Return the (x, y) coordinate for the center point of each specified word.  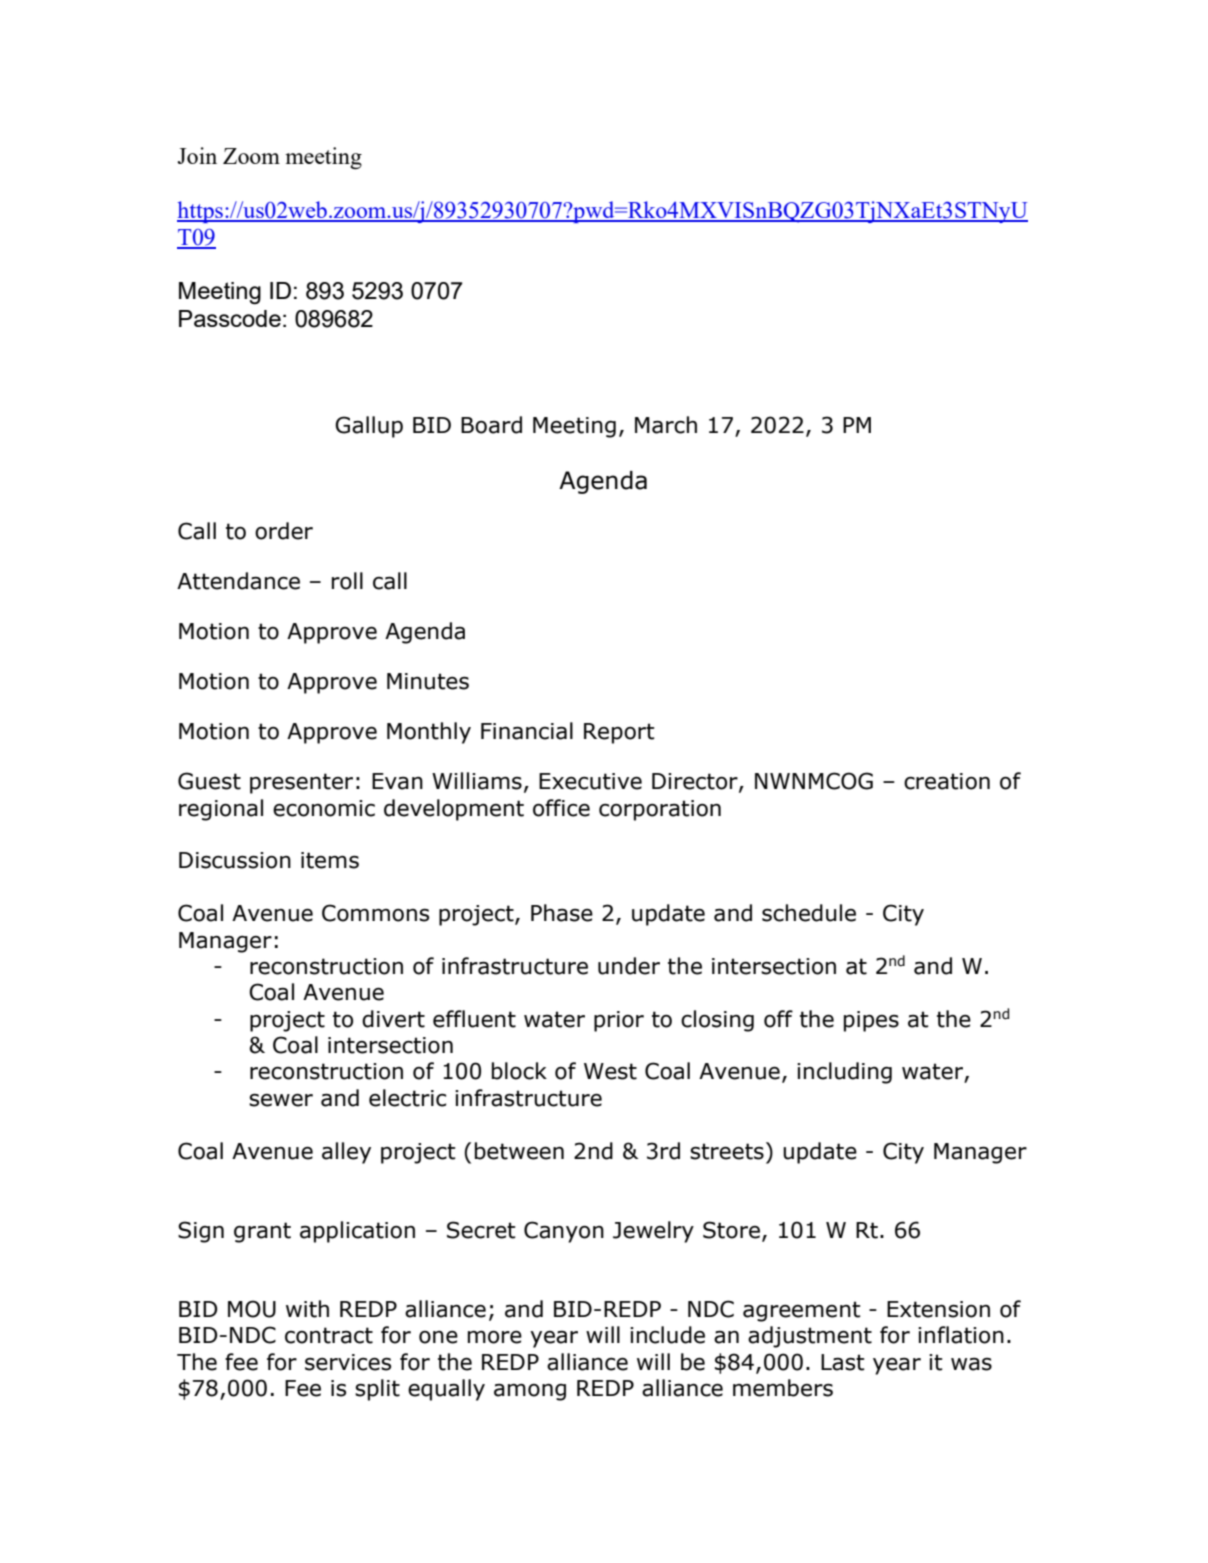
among (530, 1392)
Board (491, 425)
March (666, 425)
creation (947, 781)
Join (197, 155)
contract (329, 1335)
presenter (301, 783)
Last (843, 1362)
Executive (590, 781)
